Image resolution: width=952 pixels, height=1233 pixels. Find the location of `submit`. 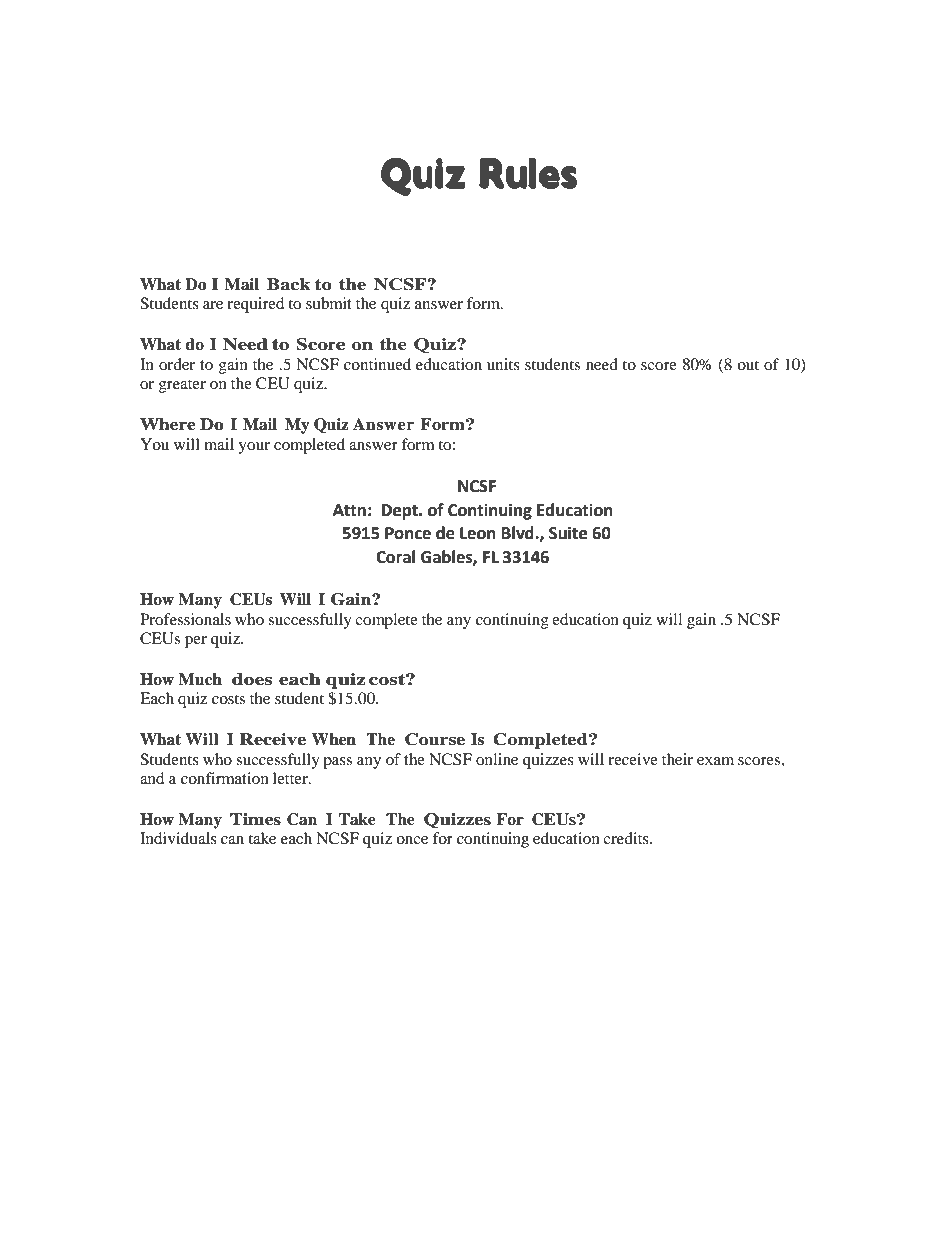

submit is located at coordinates (329, 303).
